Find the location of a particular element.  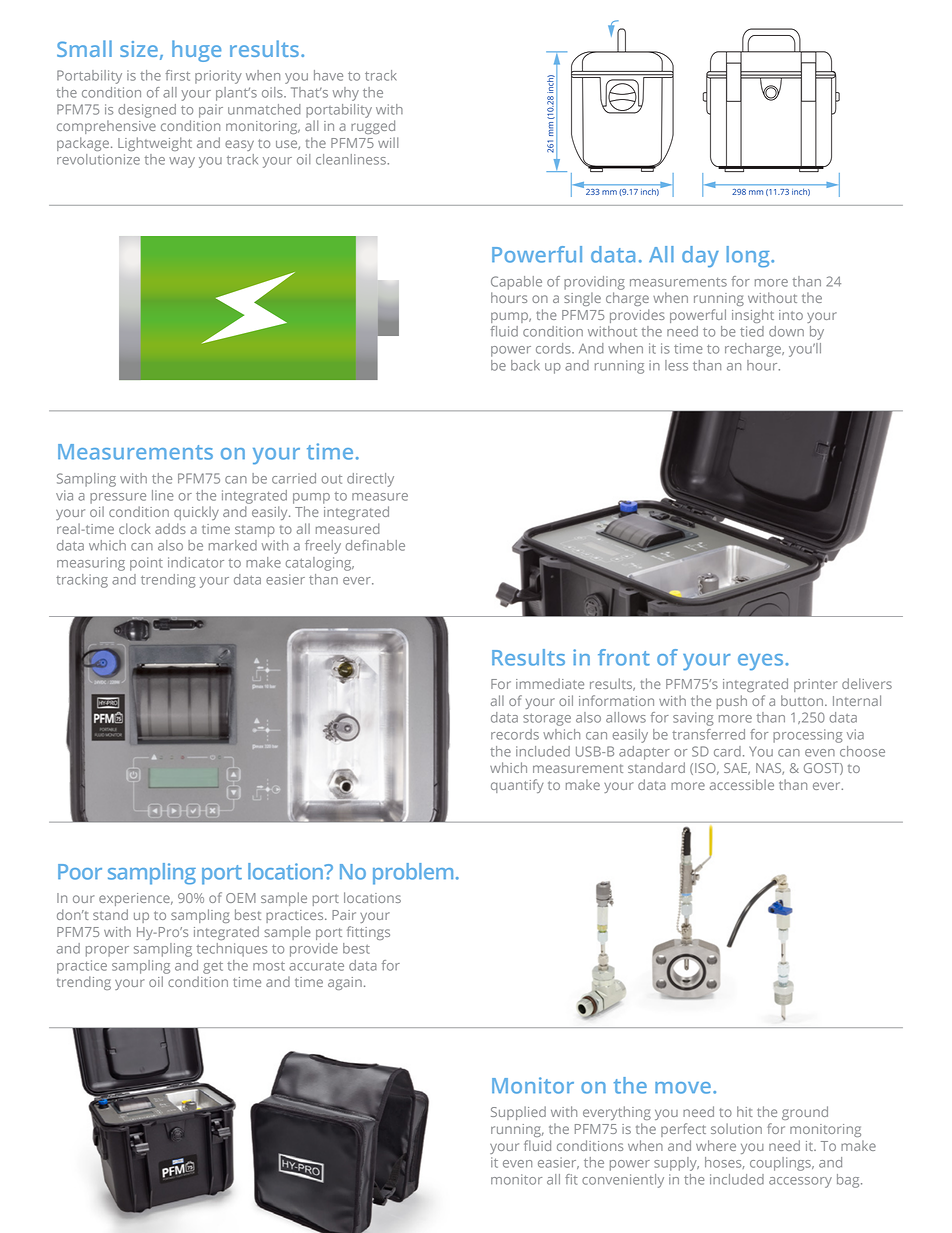

immediate is located at coordinates (550, 683).
